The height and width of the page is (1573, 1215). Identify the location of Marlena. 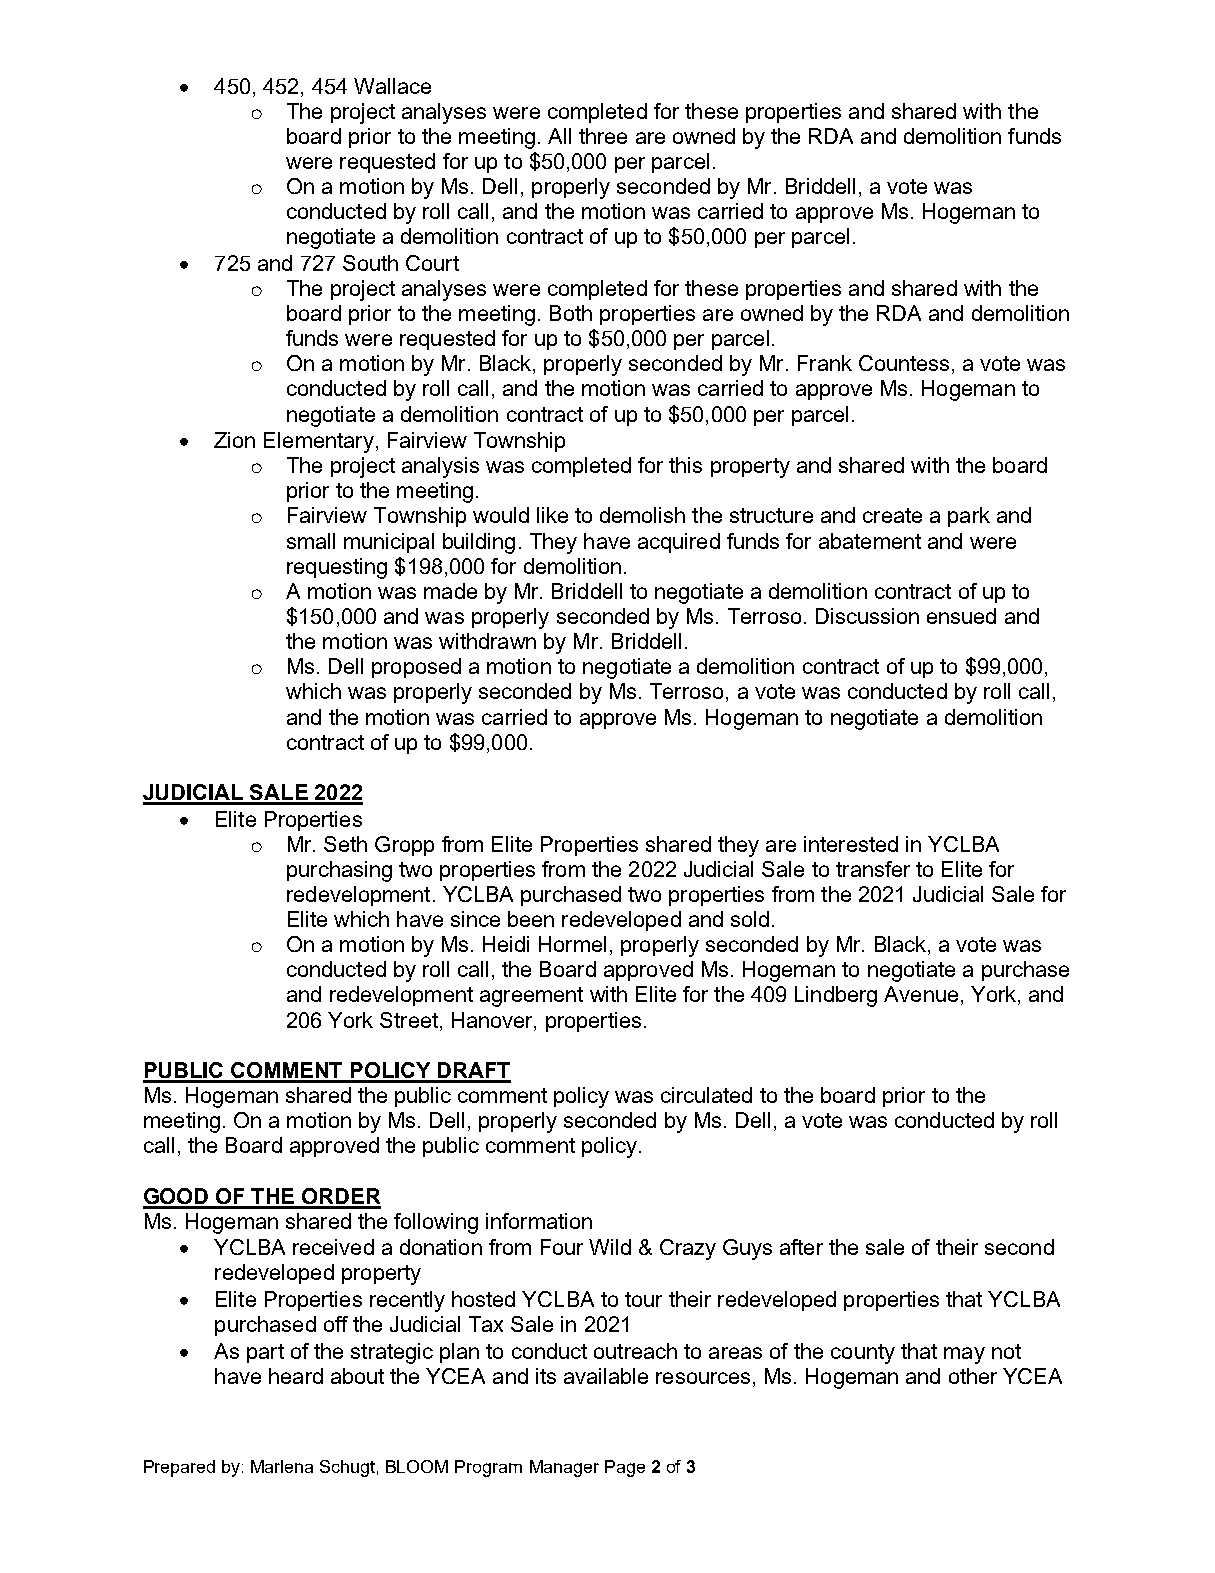
(282, 1466).
